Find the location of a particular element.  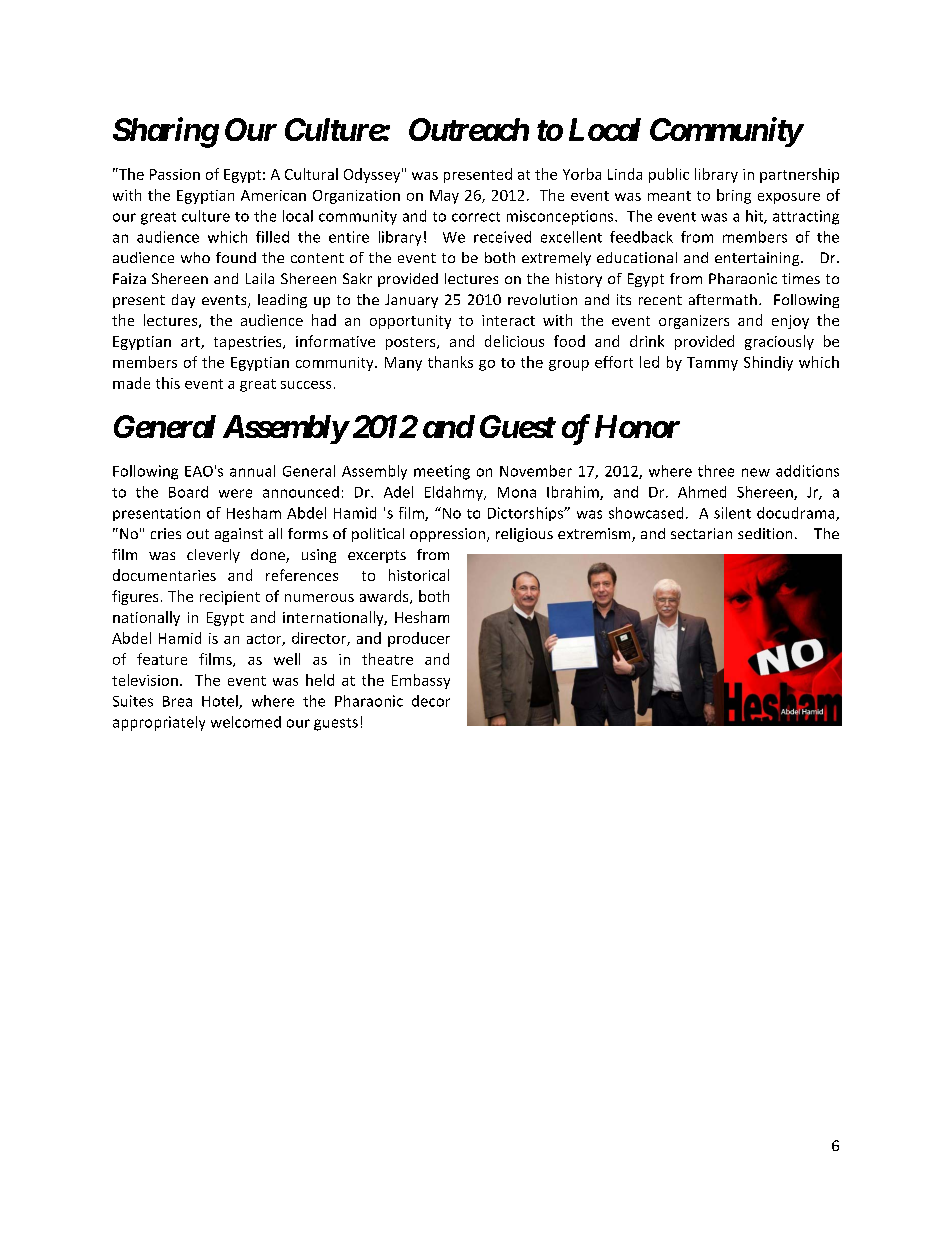

against is located at coordinates (239, 535).
